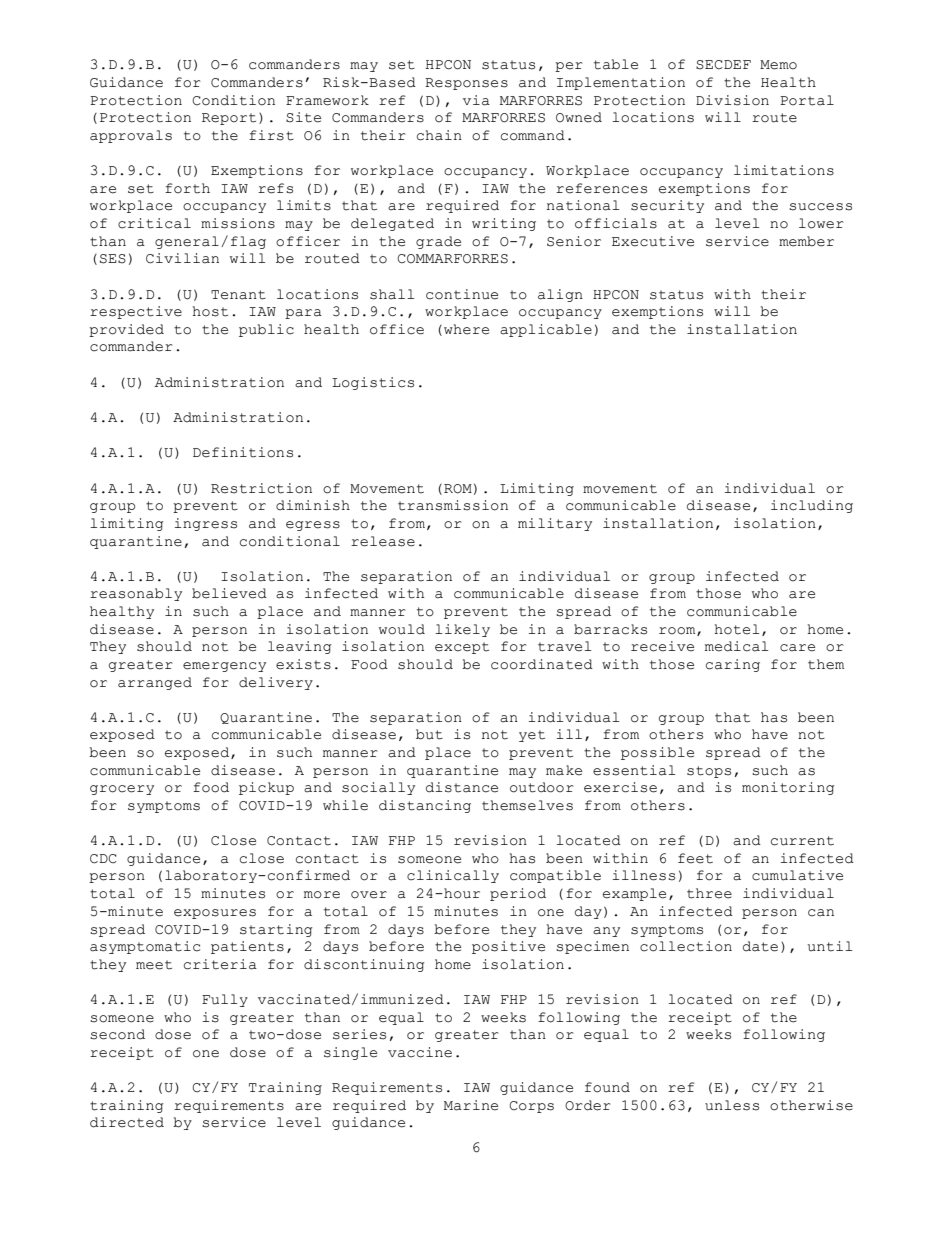 The image size is (952, 1233). What do you see at coordinates (229, 119) in the screenshot?
I see `Report` at bounding box center [229, 119].
